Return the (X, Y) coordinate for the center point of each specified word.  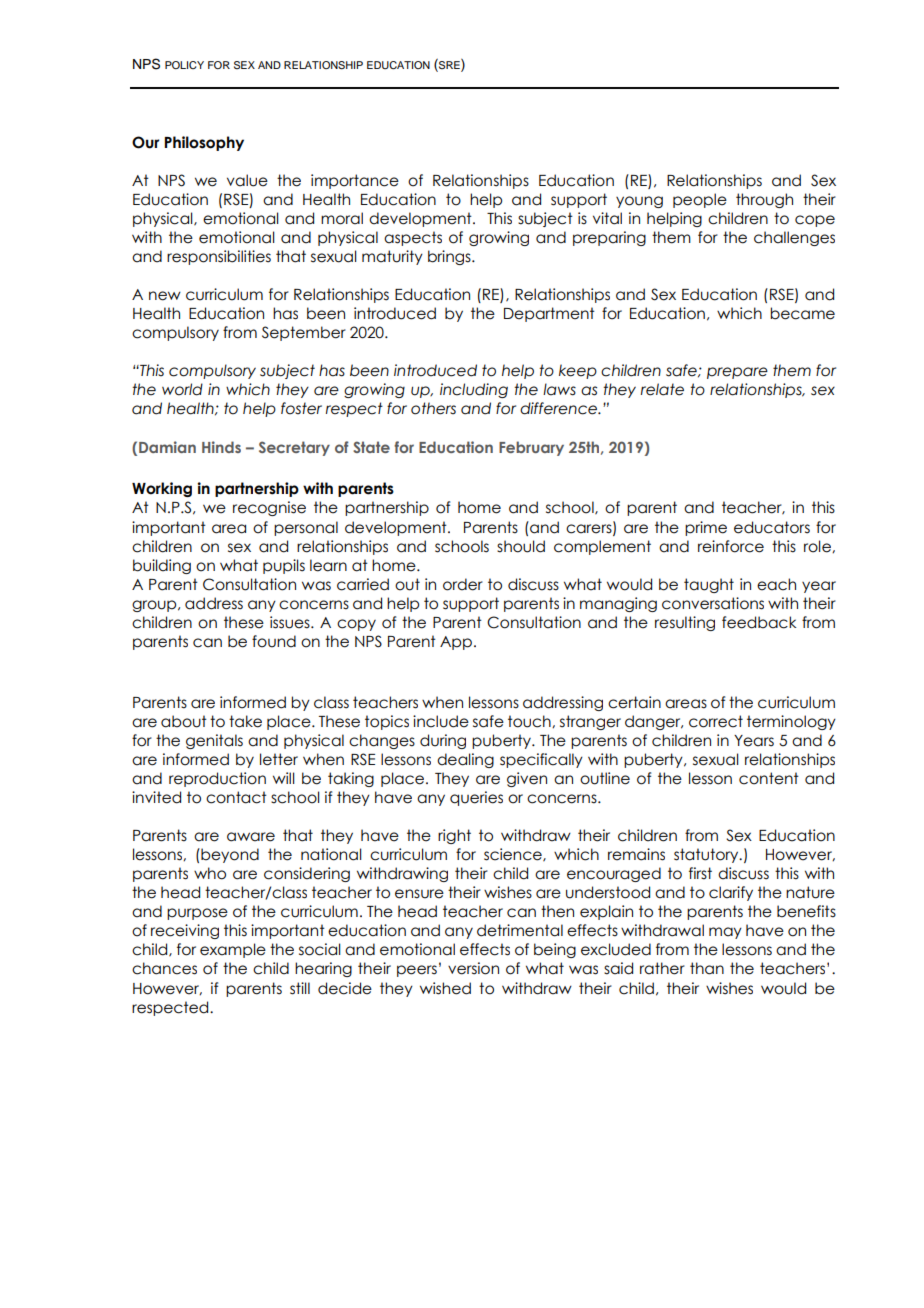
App (456, 643)
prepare (737, 373)
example (233, 950)
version (473, 968)
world (182, 389)
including (474, 390)
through (764, 200)
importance (355, 181)
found (274, 641)
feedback (759, 622)
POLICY (184, 65)
